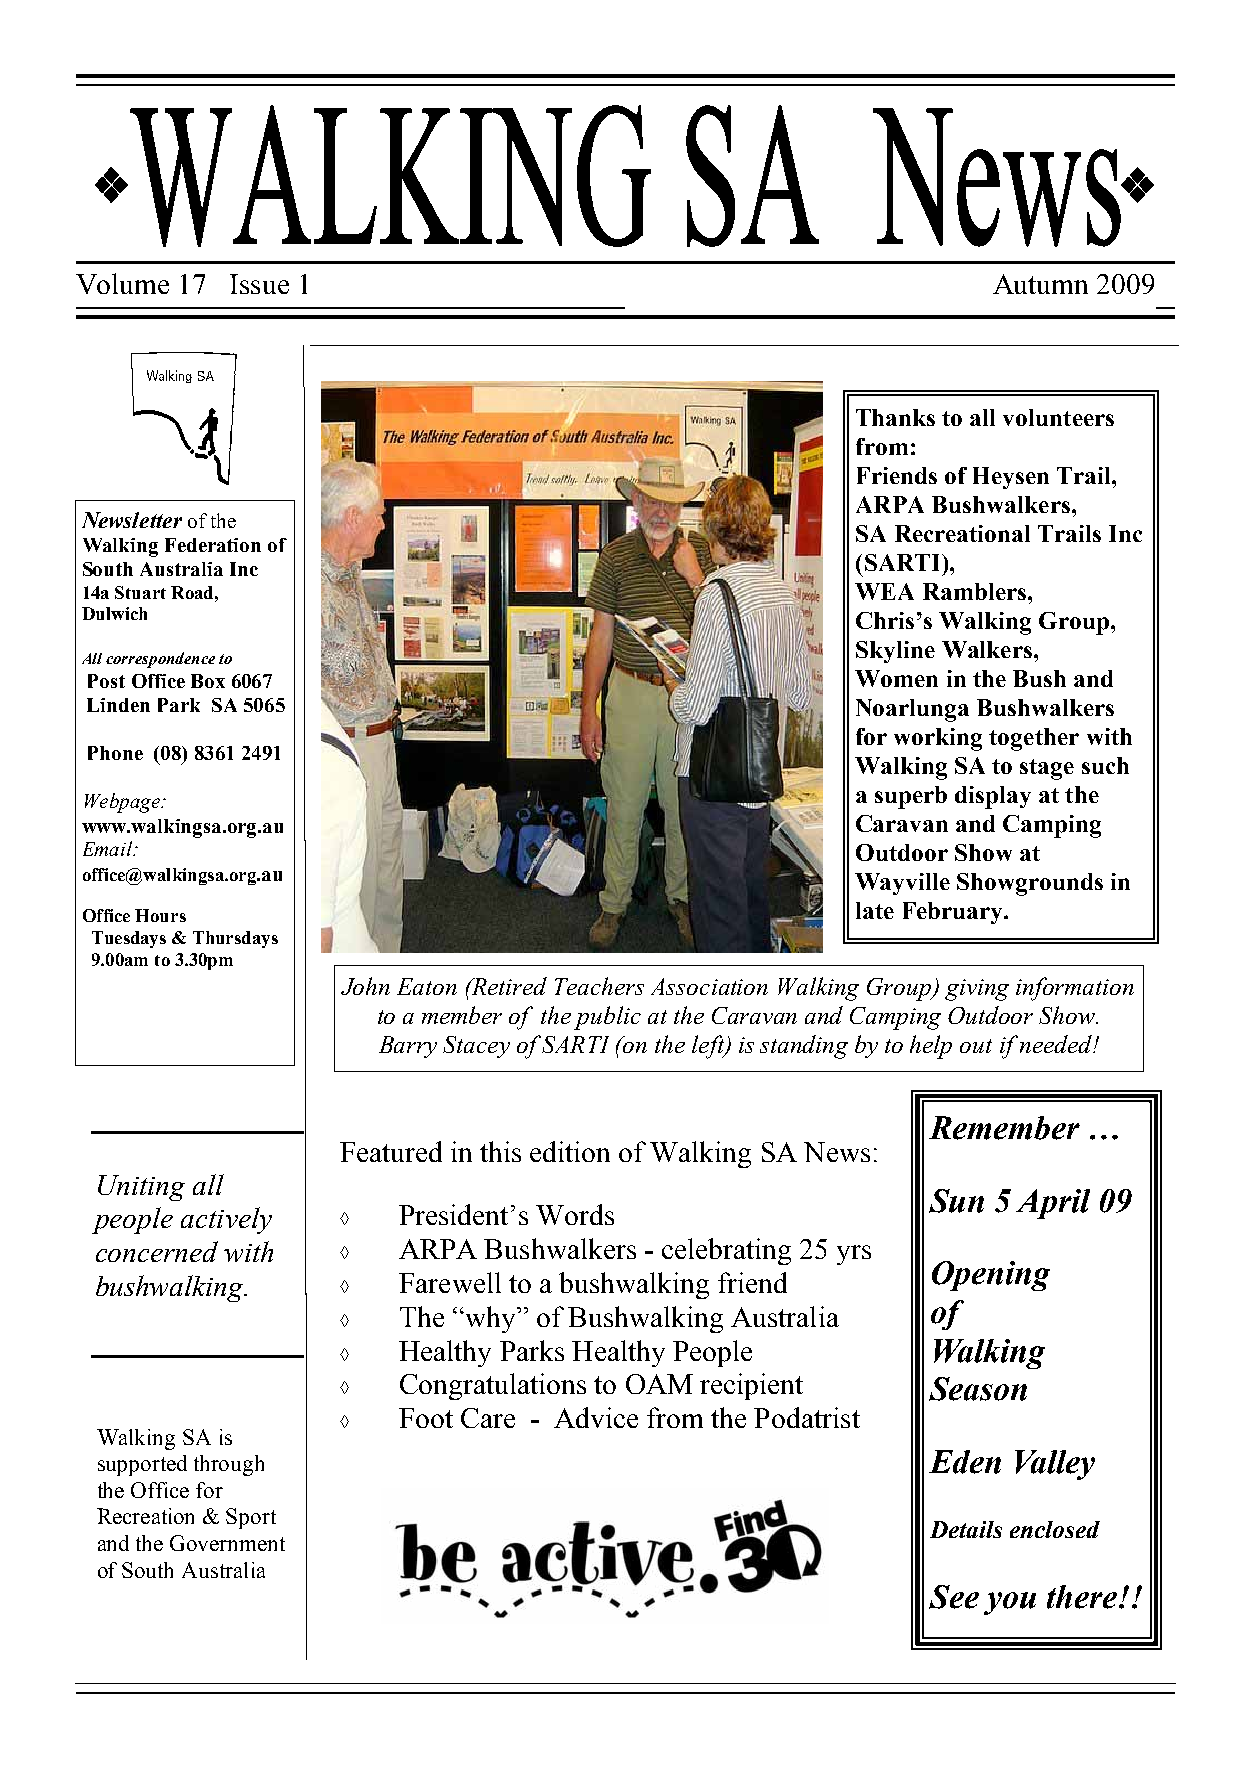 This screenshot has height=1769, width=1251. What do you see at coordinates (1040, 284) in the screenshot?
I see `Autumn` at bounding box center [1040, 284].
